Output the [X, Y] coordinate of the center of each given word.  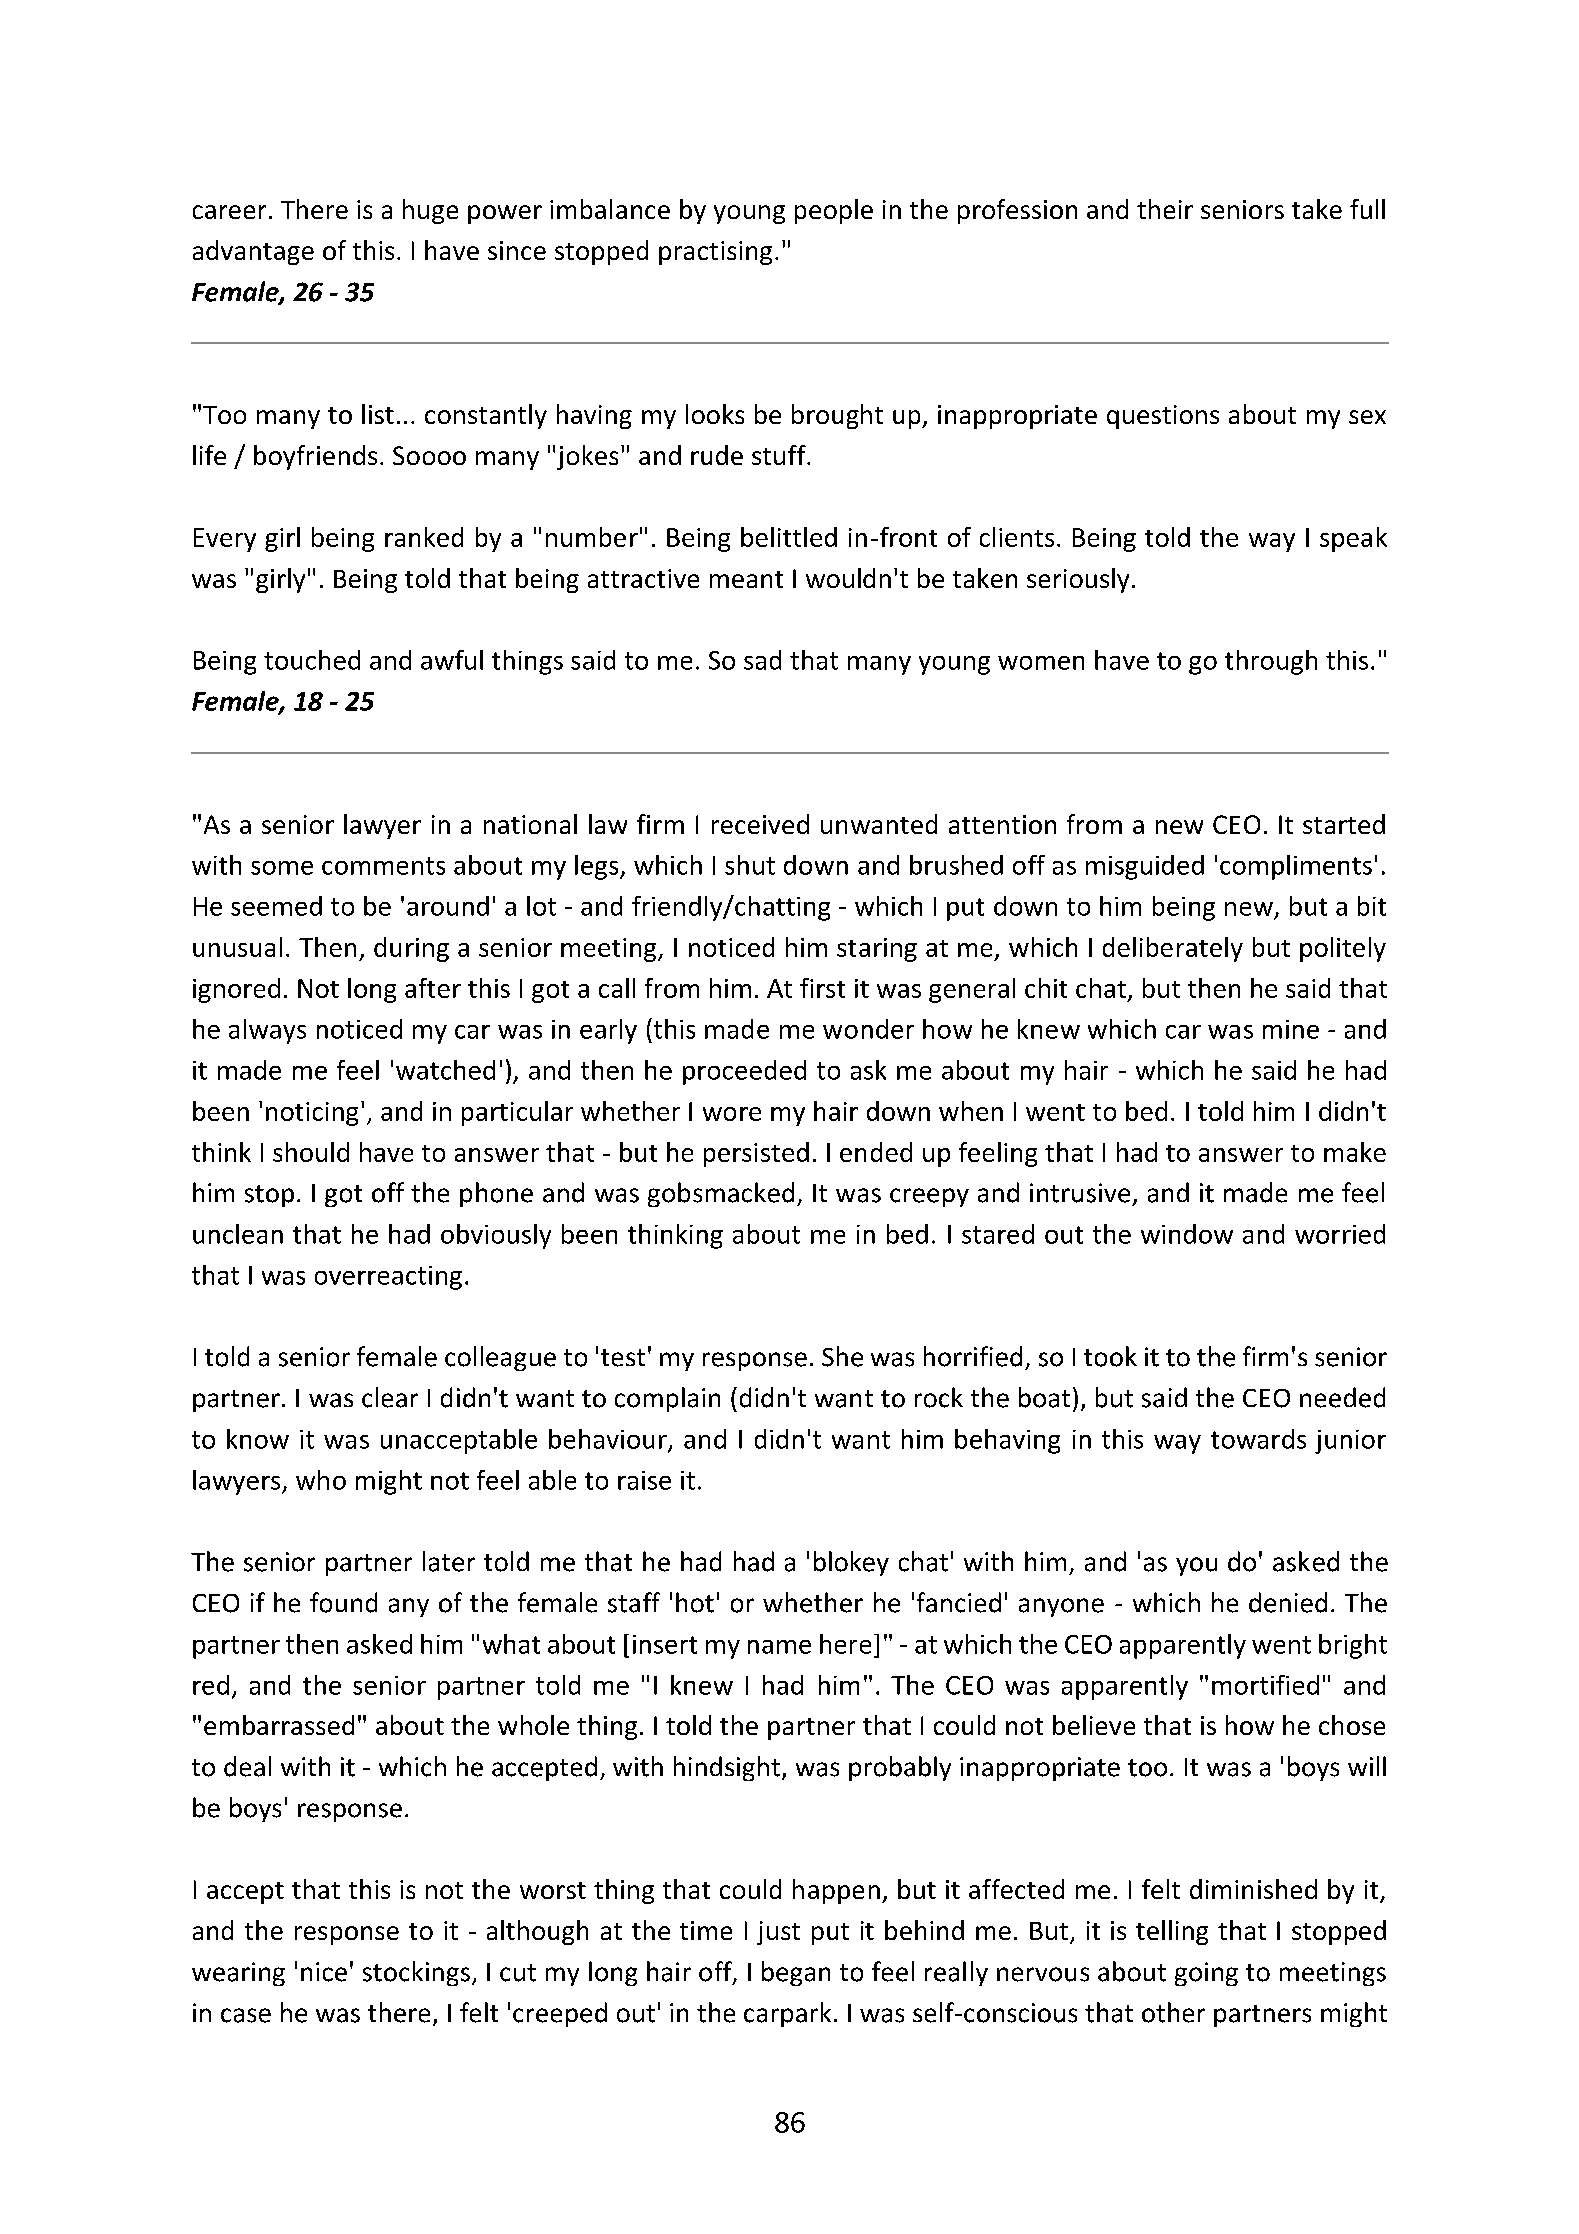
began [796, 1973]
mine [1291, 1029]
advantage [253, 252]
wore [732, 1114]
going [1206, 1974]
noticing [312, 1114]
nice [324, 1972]
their [1165, 209]
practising [715, 253]
